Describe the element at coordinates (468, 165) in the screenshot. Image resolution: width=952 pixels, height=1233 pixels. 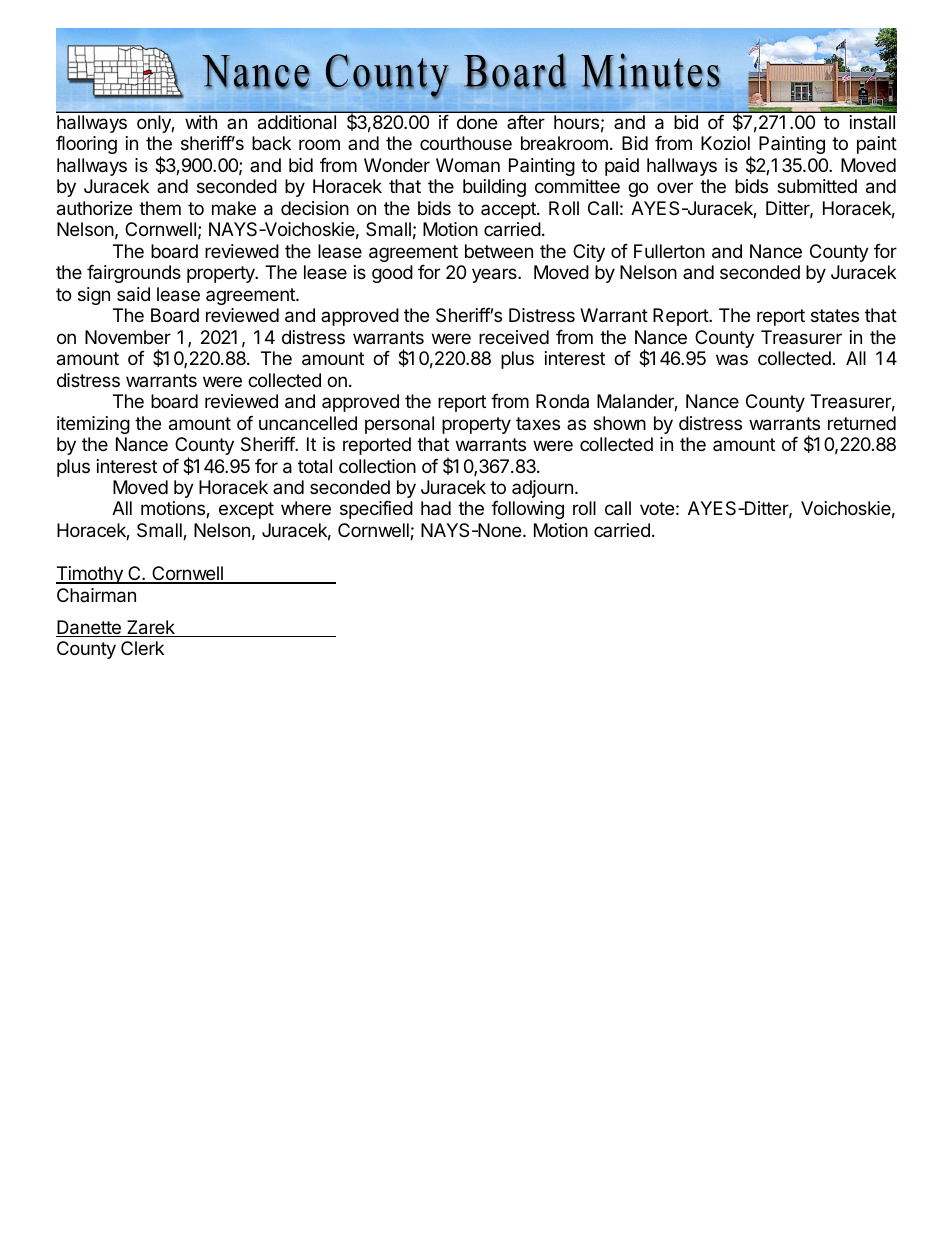
I see `Woman` at that location.
